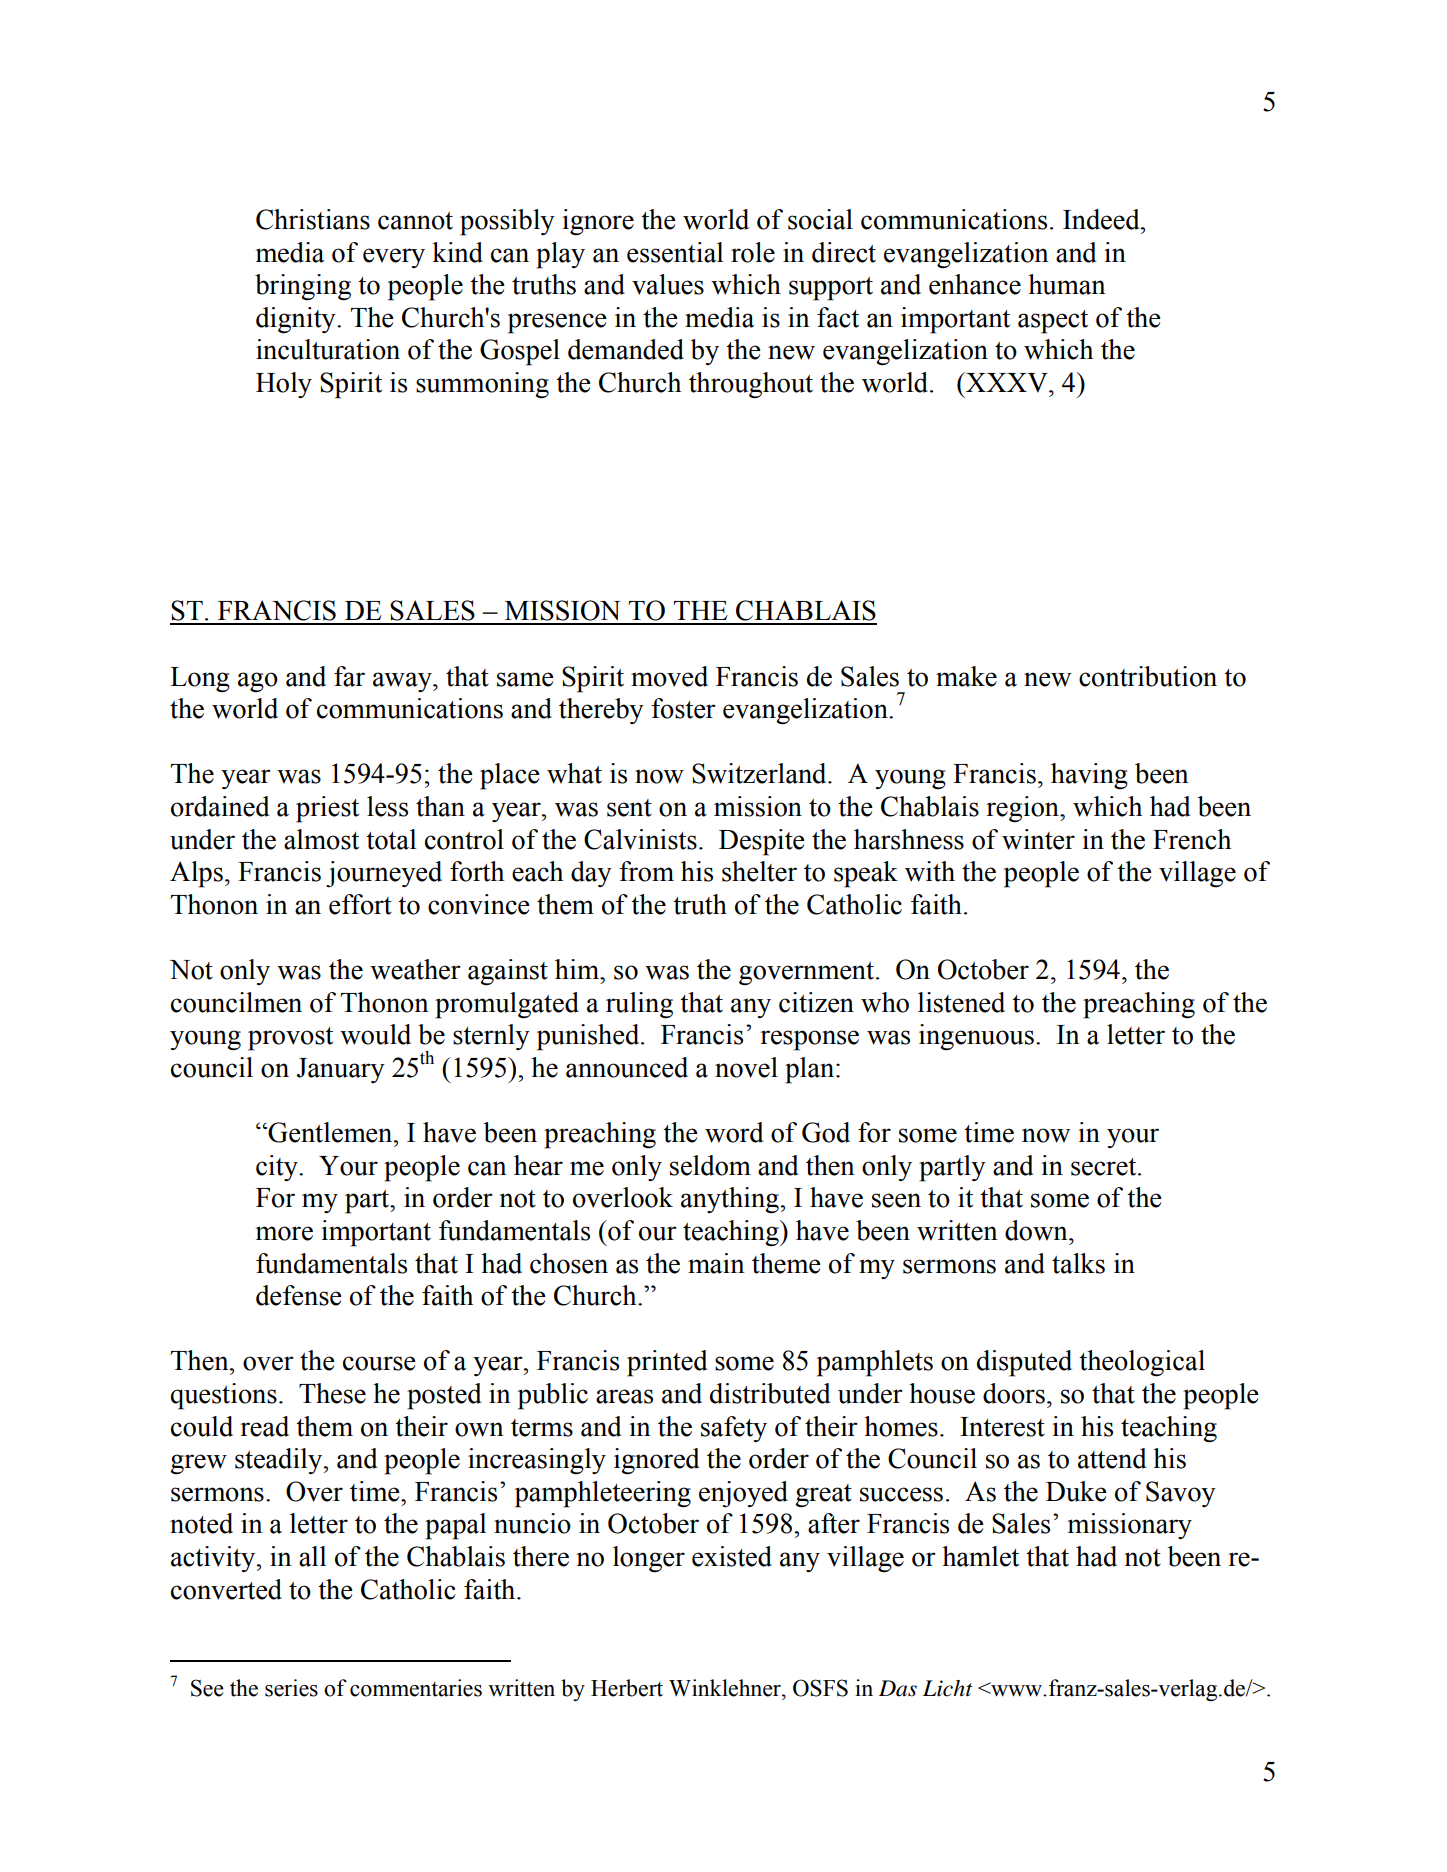 The width and height of the document is (1447, 1872). Describe the element at coordinates (303, 287) in the document. I see `bringing` at that location.
